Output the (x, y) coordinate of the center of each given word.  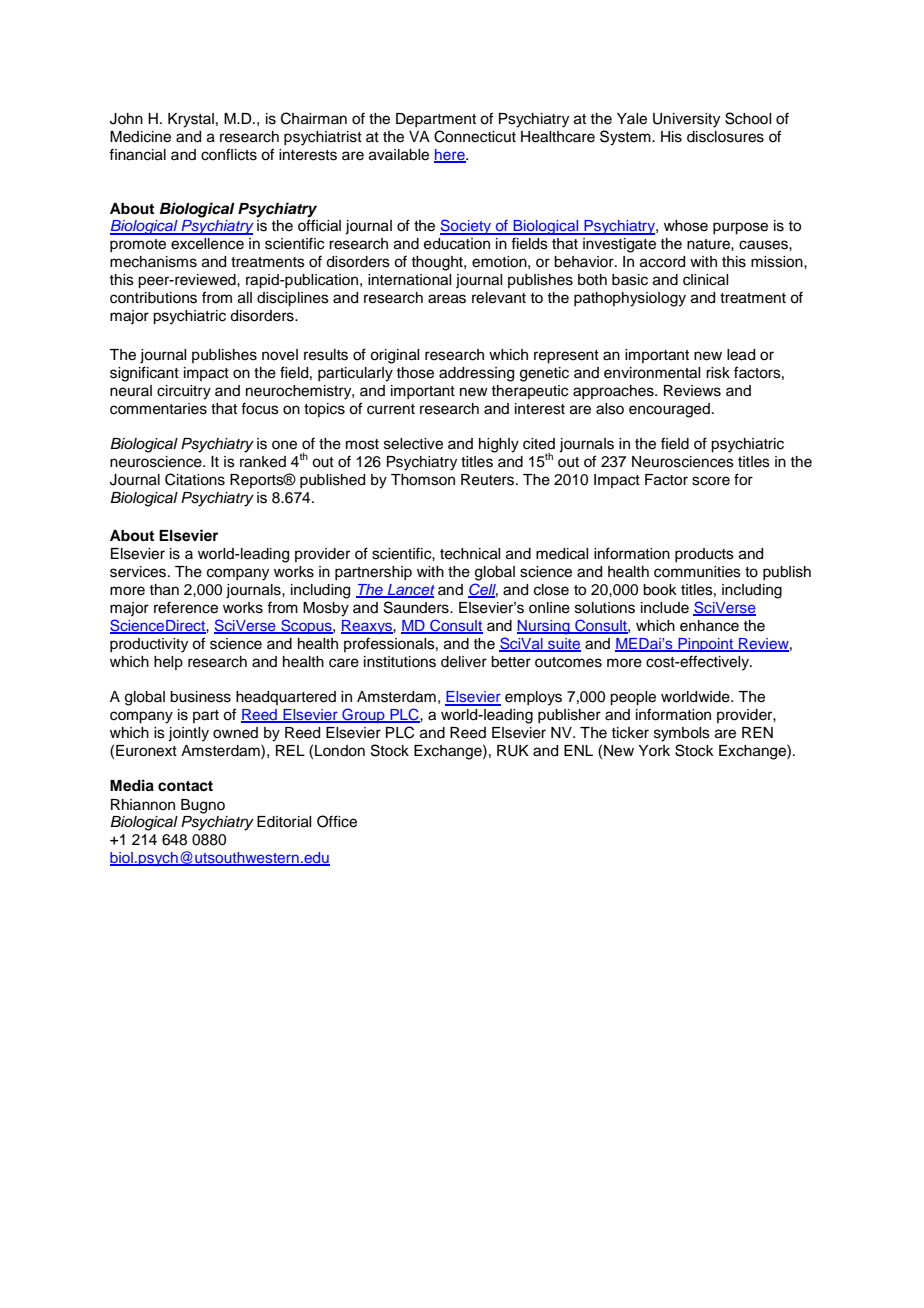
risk (718, 373)
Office (337, 821)
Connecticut (475, 136)
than (164, 590)
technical (470, 554)
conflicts (229, 154)
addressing (476, 374)
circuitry (184, 392)
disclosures (725, 137)
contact (185, 786)
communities (697, 572)
